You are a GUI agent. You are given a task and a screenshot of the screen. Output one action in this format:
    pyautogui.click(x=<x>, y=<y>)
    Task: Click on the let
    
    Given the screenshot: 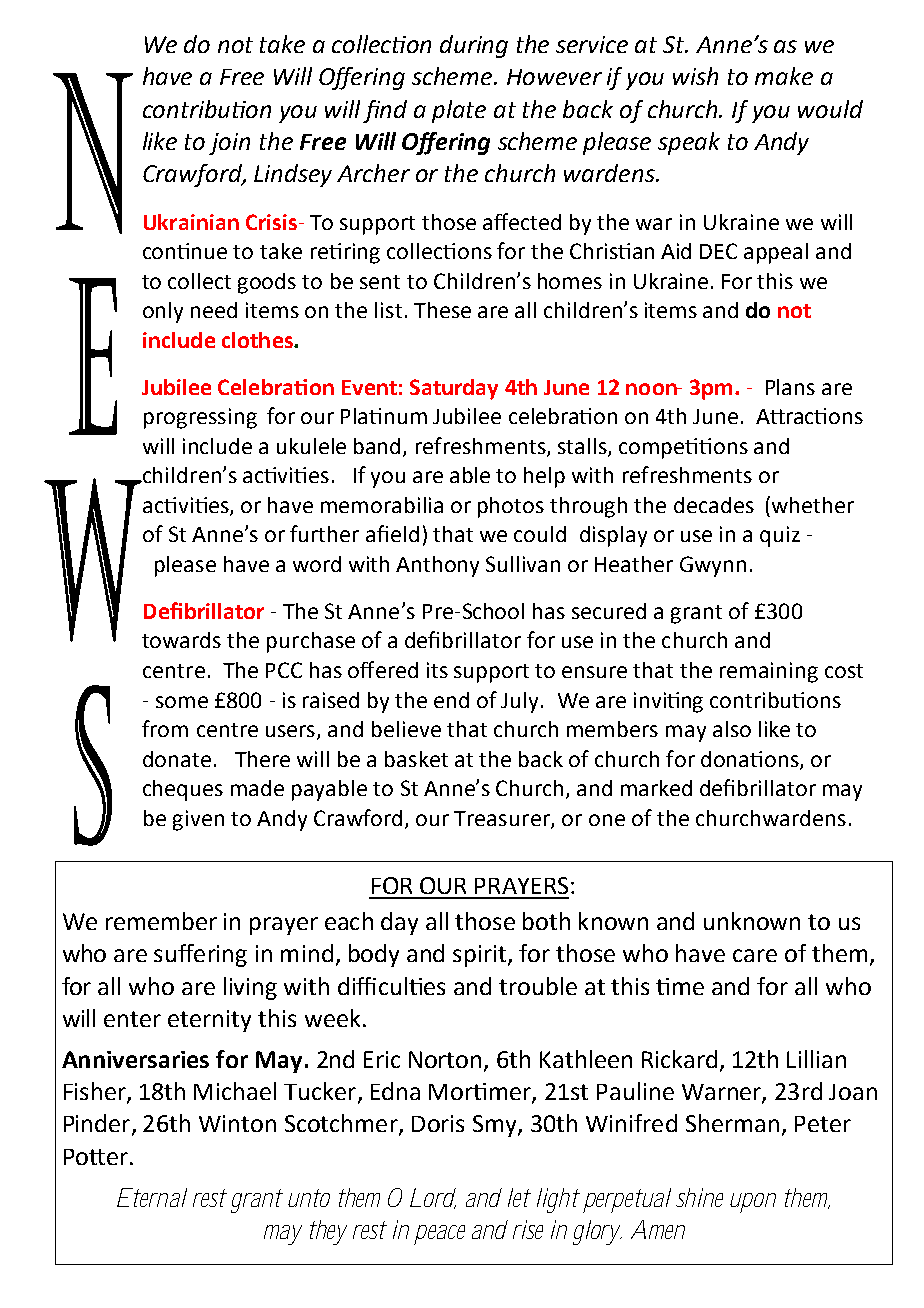 What is the action you would take?
    pyautogui.click(x=518, y=1197)
